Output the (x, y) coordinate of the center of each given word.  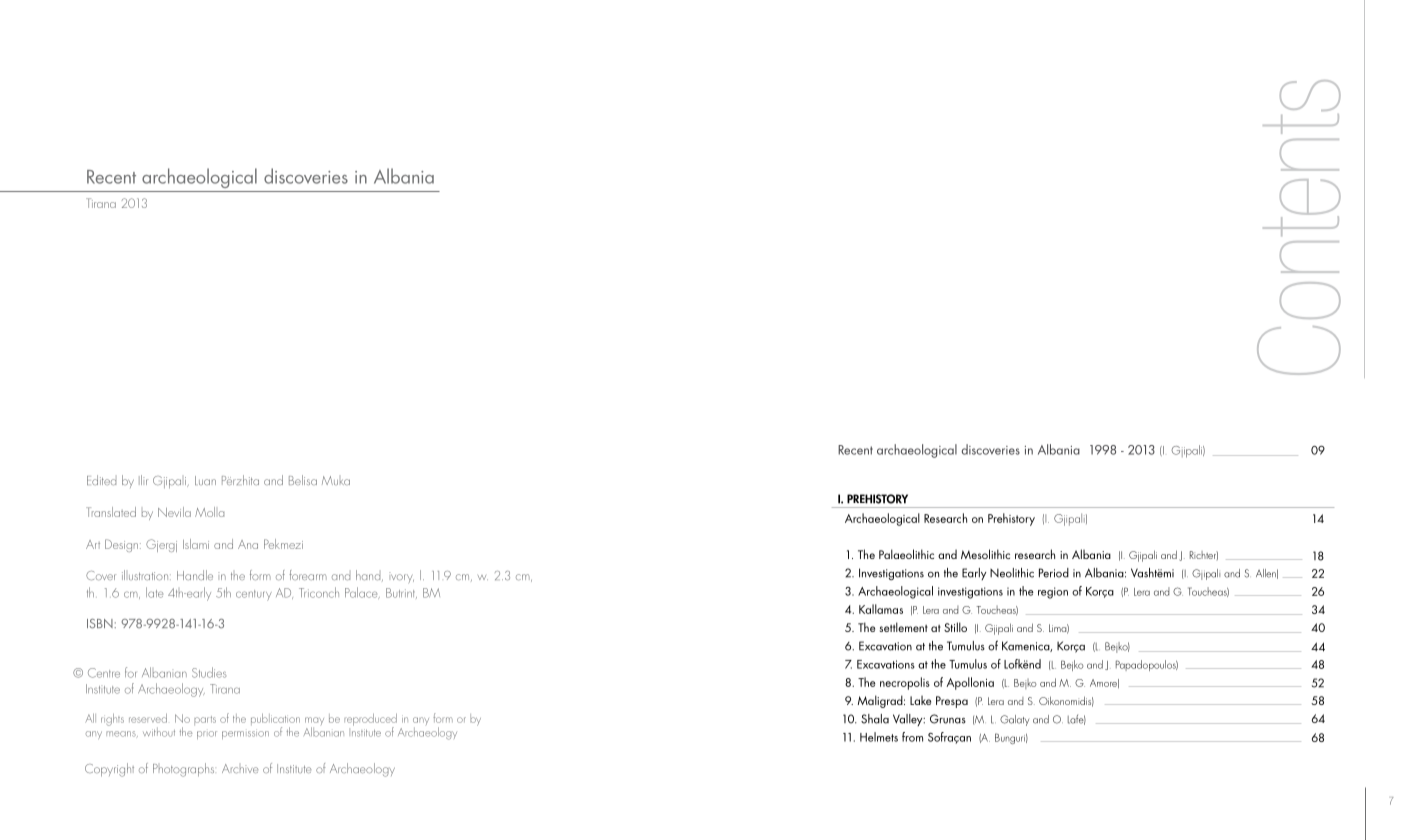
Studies (209, 672)
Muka (336, 480)
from (912, 737)
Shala (875, 719)
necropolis (905, 683)
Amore (1104, 683)
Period (1054, 573)
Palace (362, 593)
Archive (240, 768)
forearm (308, 575)
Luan (205, 480)
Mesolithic (985, 554)
